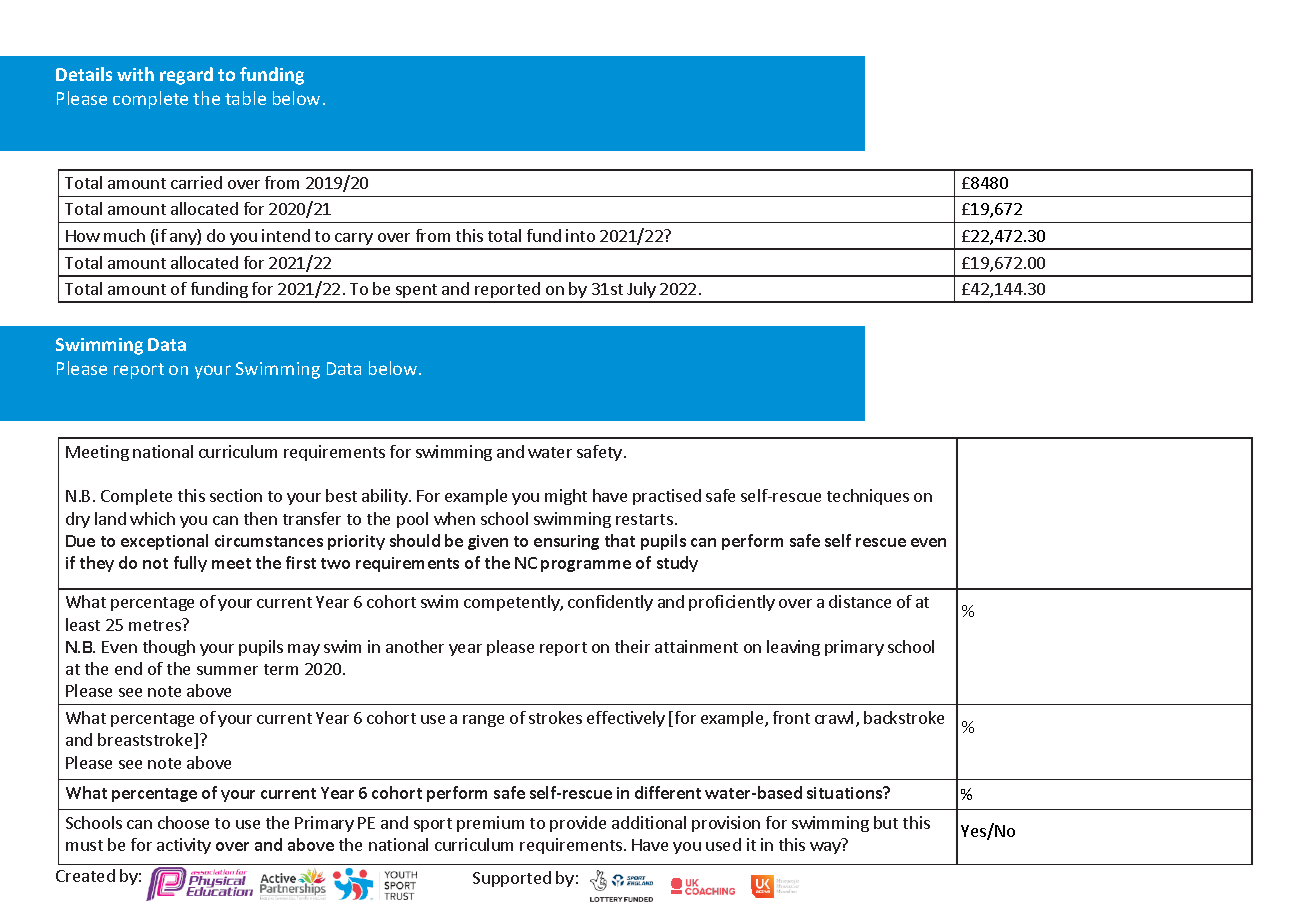  I want to click on much, so click(124, 235).
